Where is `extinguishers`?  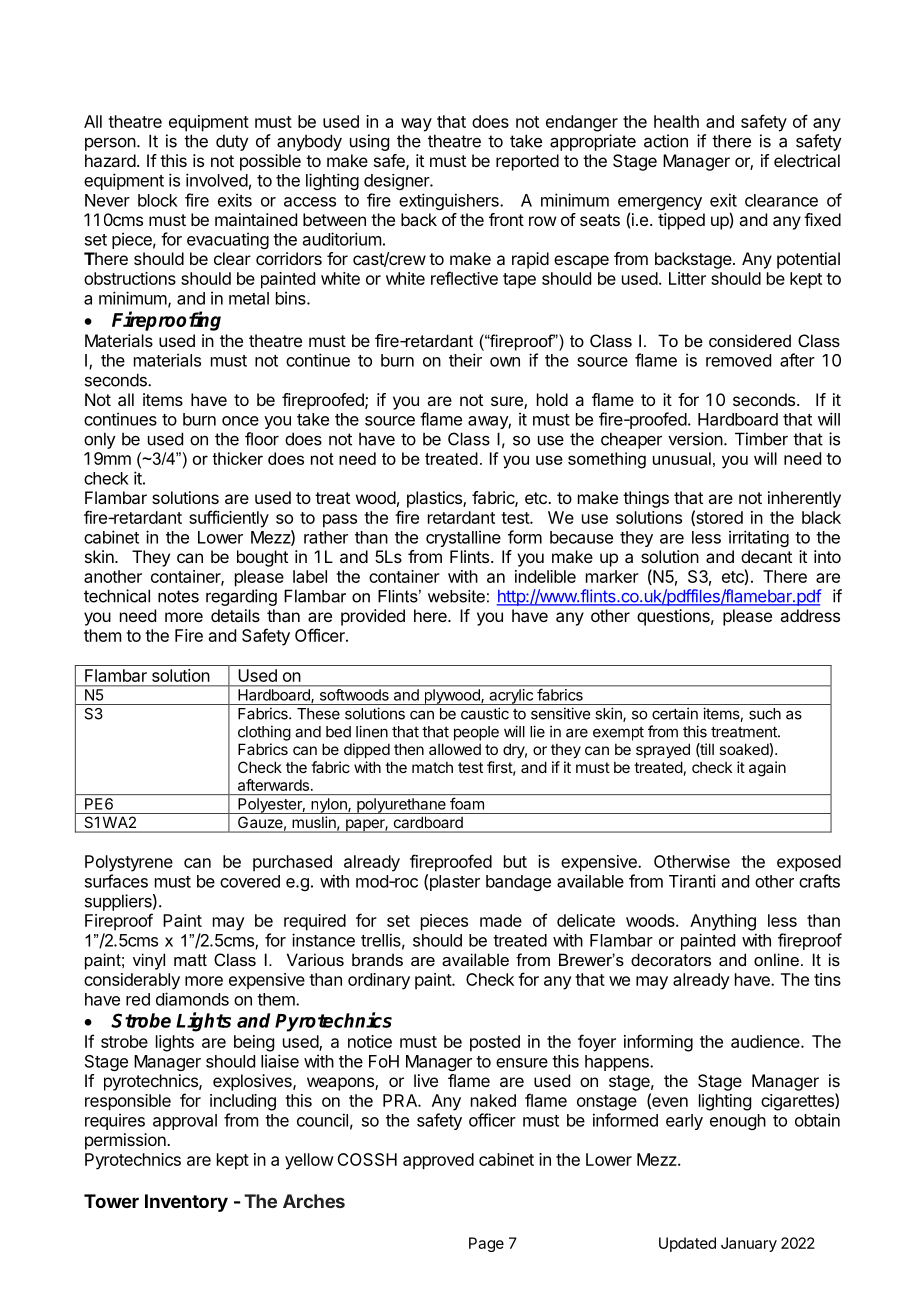 extinguishers is located at coordinates (450, 201).
